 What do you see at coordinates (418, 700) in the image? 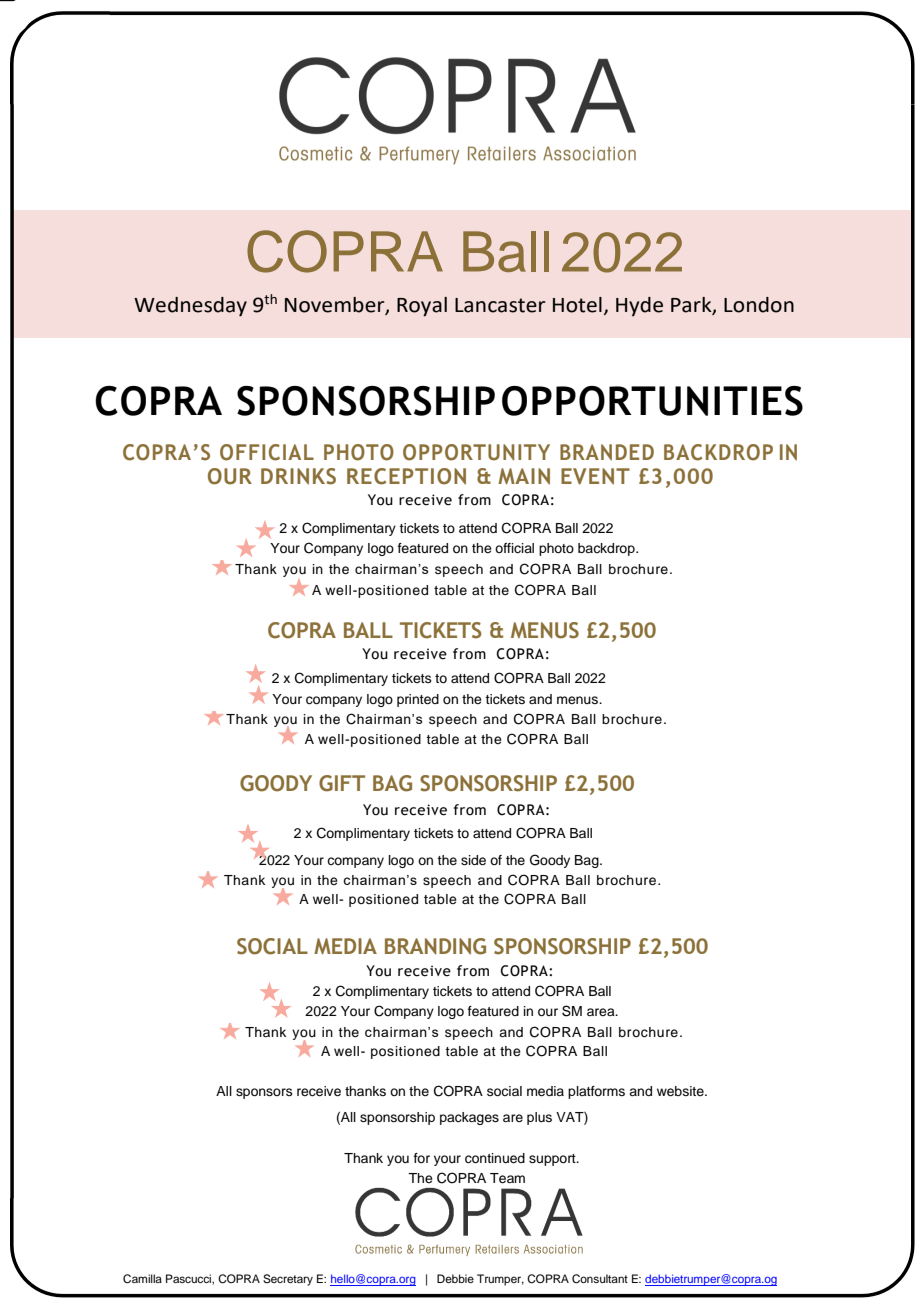
I see `printed` at bounding box center [418, 700].
